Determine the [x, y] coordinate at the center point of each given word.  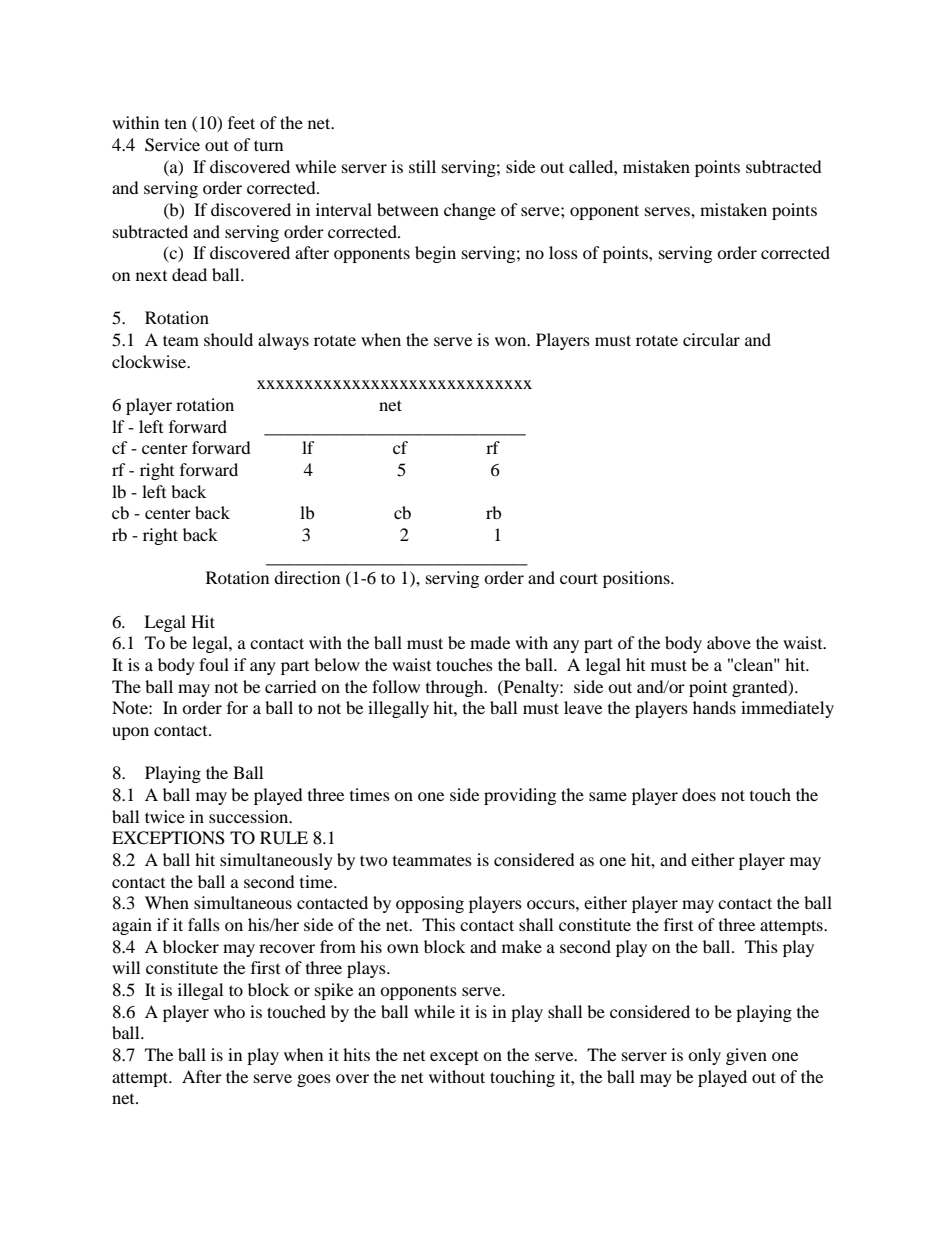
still [422, 166]
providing [520, 796]
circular [711, 339]
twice [165, 816]
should [228, 339]
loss [563, 252]
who [229, 1011]
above [729, 642]
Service [172, 145]
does [699, 794]
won [512, 341]
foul [214, 664]
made [490, 642]
